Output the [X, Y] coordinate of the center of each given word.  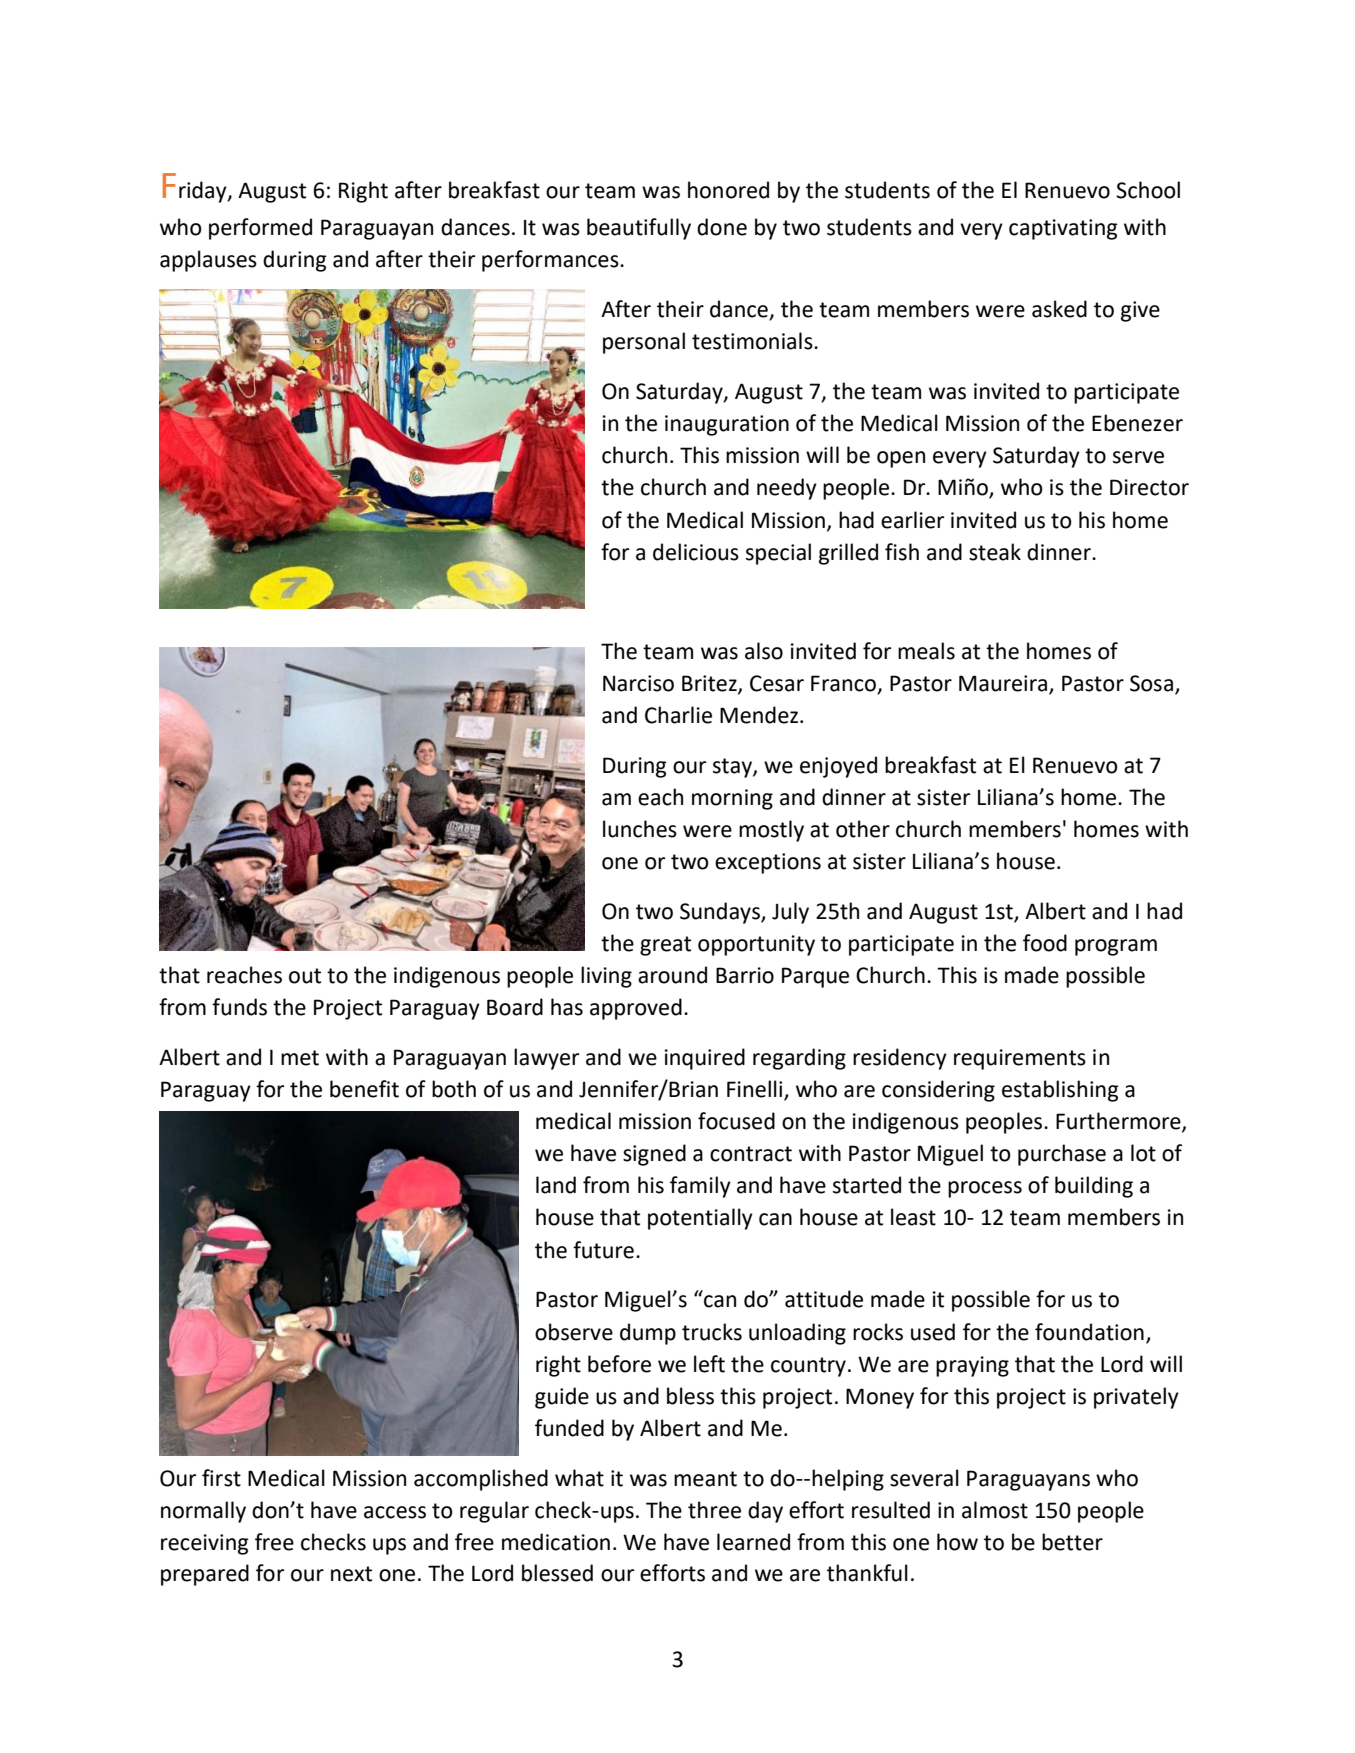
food [1045, 943]
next [351, 1574]
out [305, 976]
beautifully [639, 229]
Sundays [721, 913]
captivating [1063, 229]
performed [260, 229]
